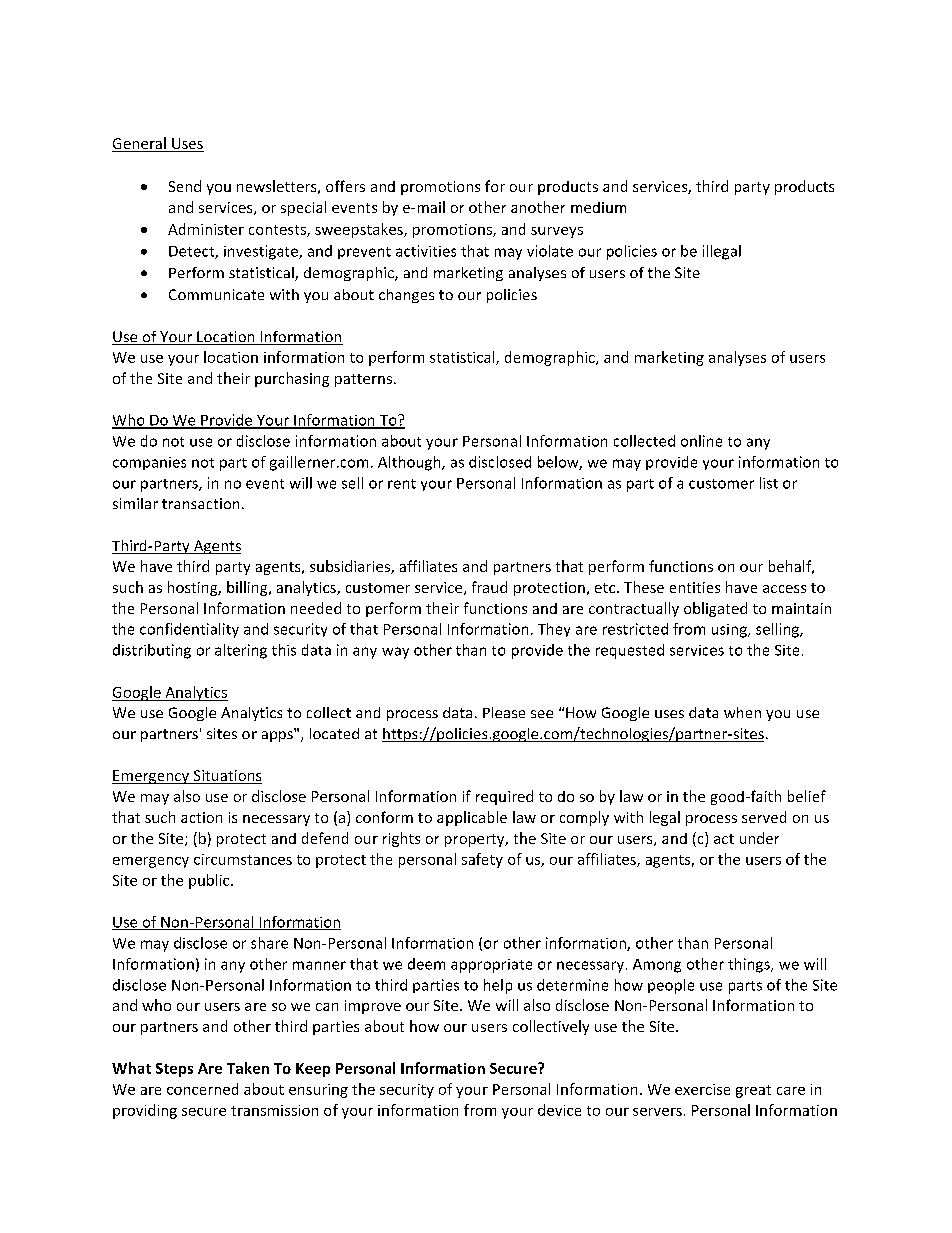 The image size is (952, 1233). Describe the element at coordinates (185, 186) in the page. I see `Send` at that location.
